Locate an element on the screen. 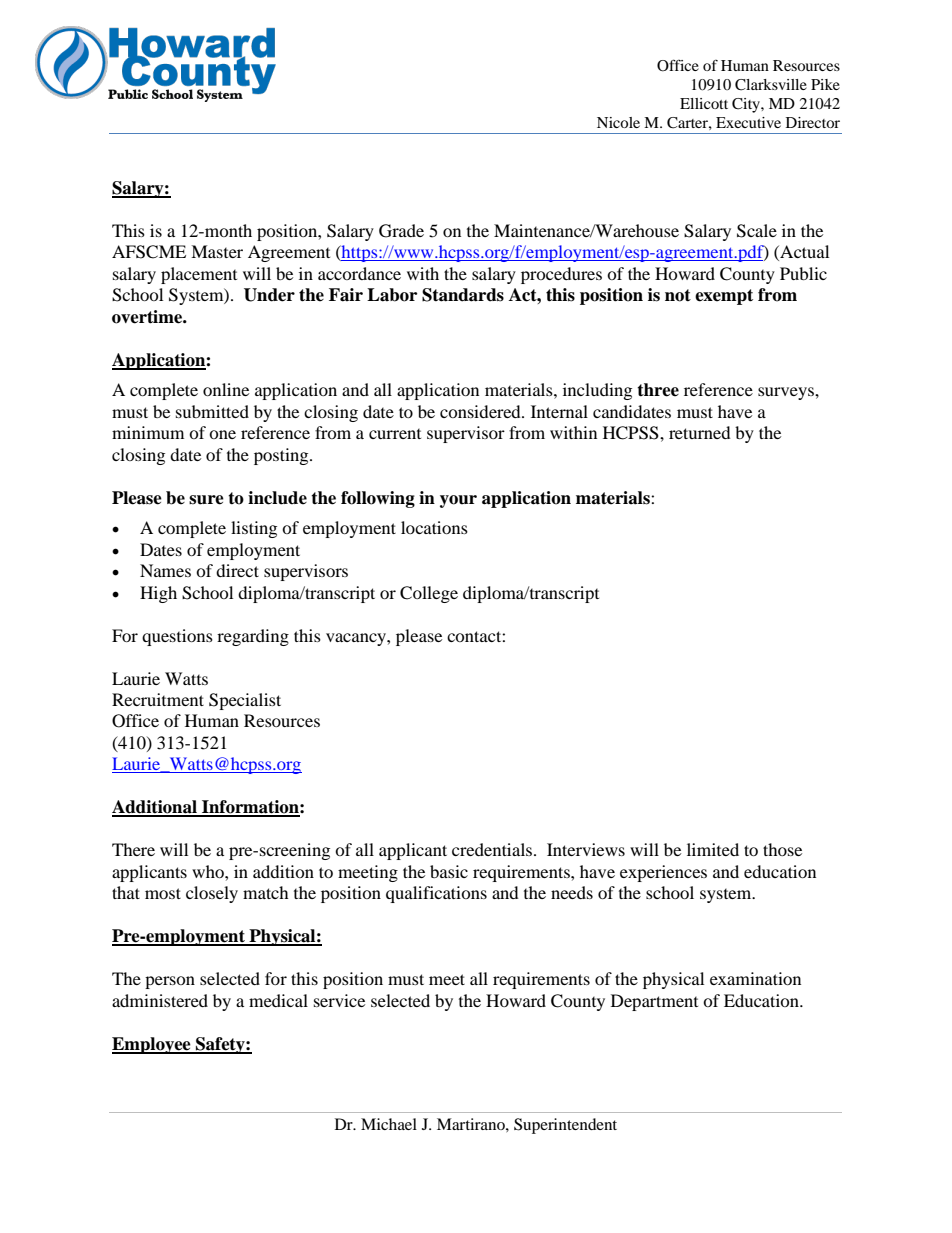  College is located at coordinates (429, 594).
